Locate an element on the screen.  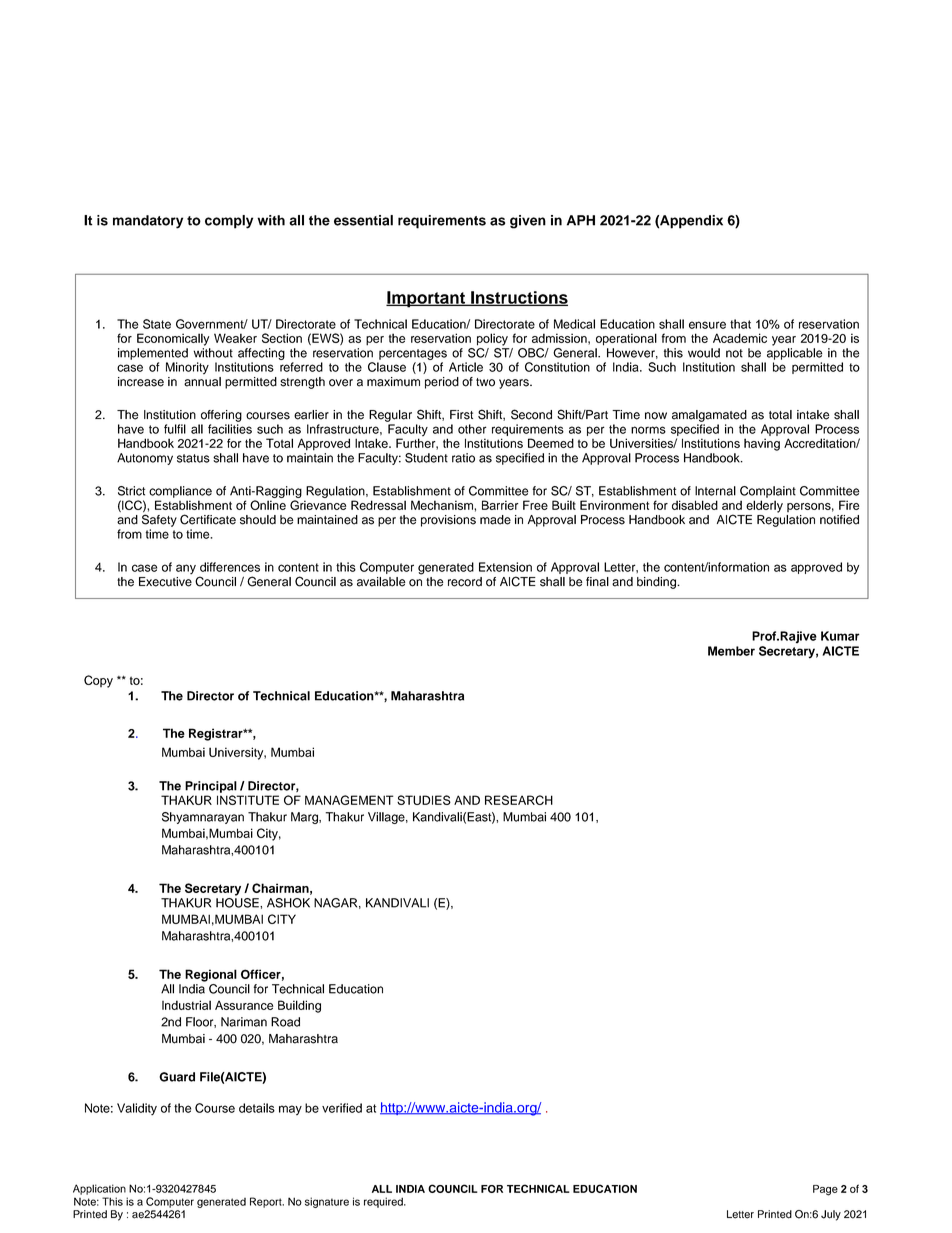
required is located at coordinates (384, 1202).
